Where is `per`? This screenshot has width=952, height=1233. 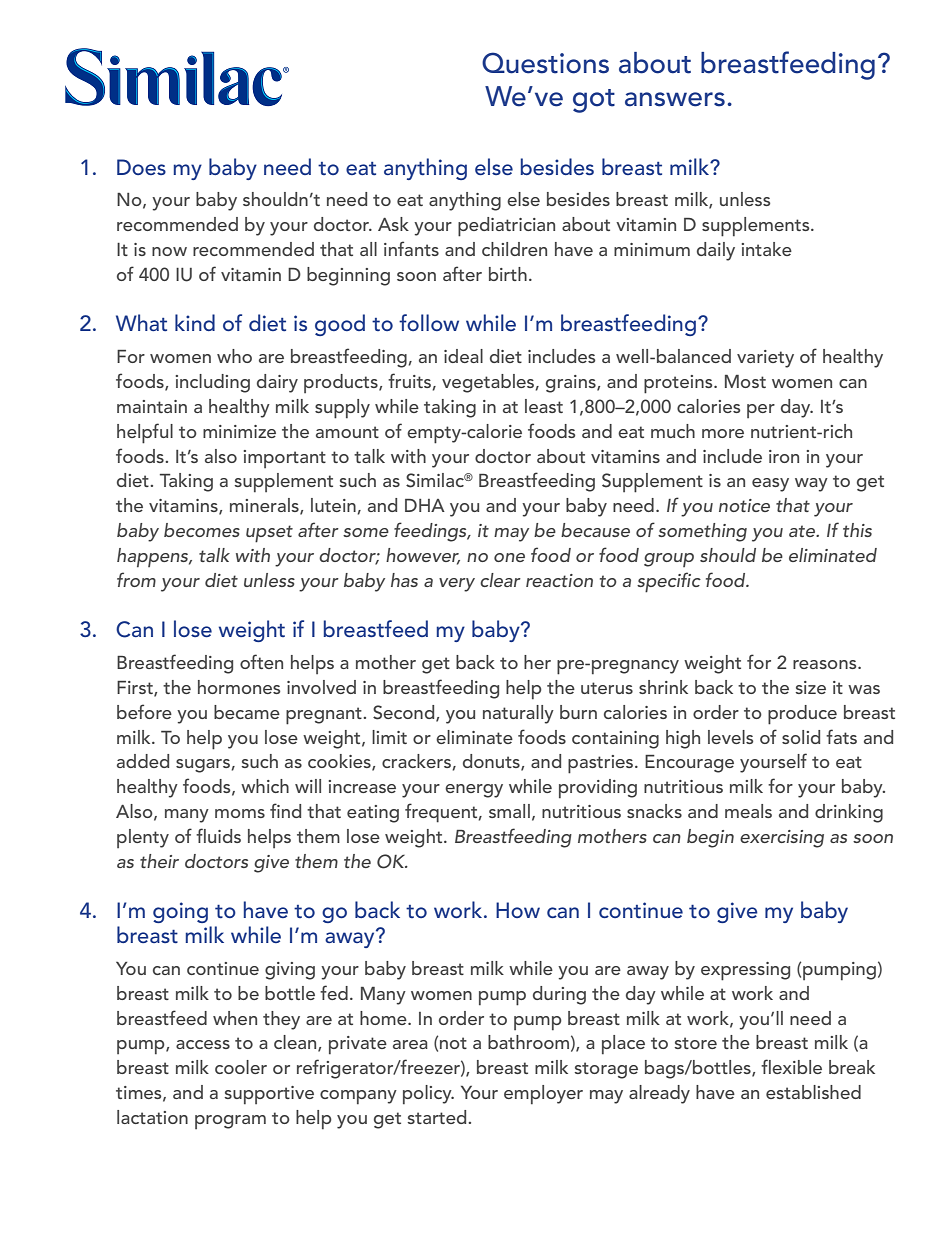 per is located at coordinates (761, 411).
